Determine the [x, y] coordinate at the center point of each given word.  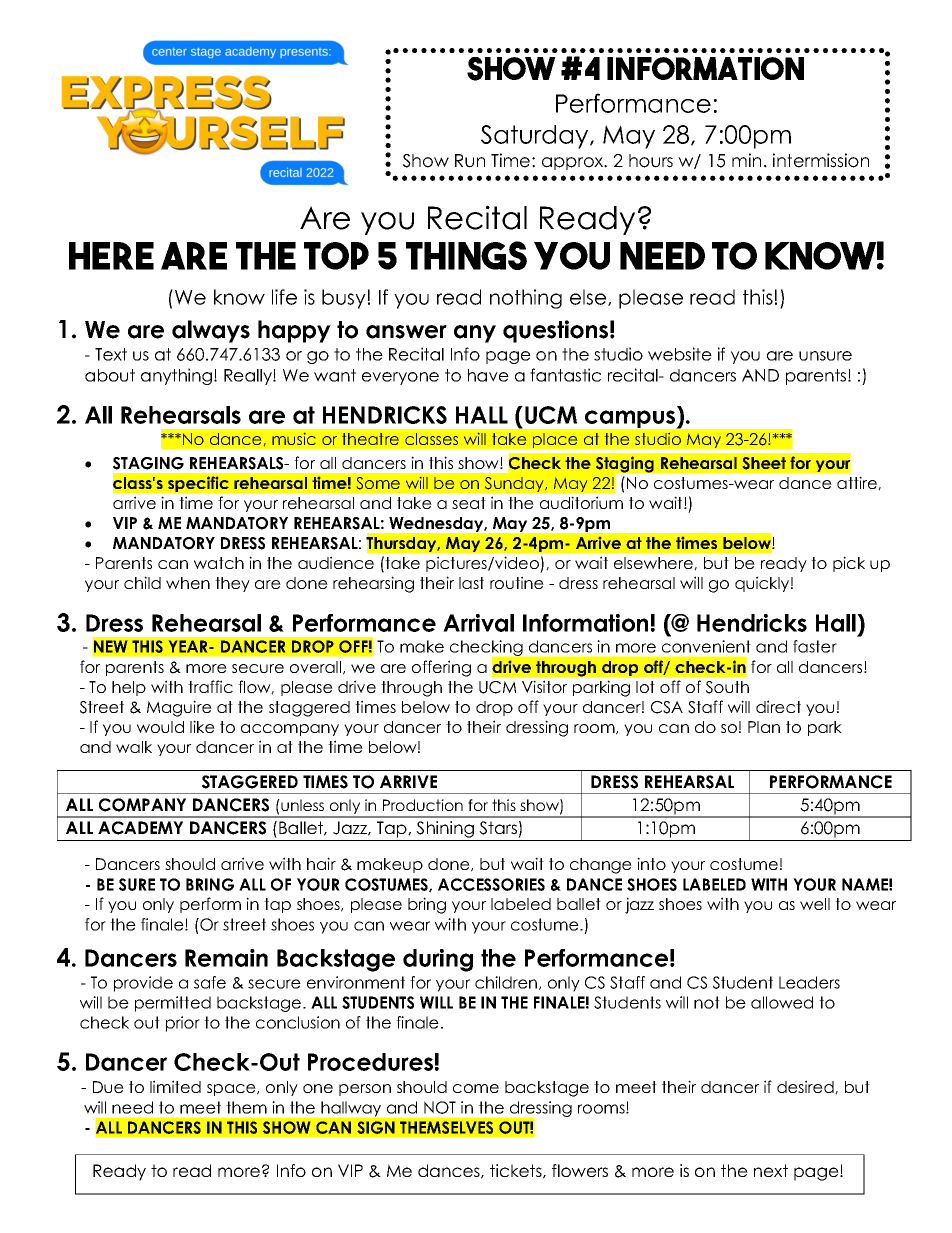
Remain [226, 958]
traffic [210, 686]
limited [175, 1086]
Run [470, 161]
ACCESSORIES [491, 884]
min [746, 160]
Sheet [764, 463]
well [815, 904]
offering [441, 668]
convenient [706, 646]
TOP [336, 256]
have [488, 375]
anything [178, 376]
